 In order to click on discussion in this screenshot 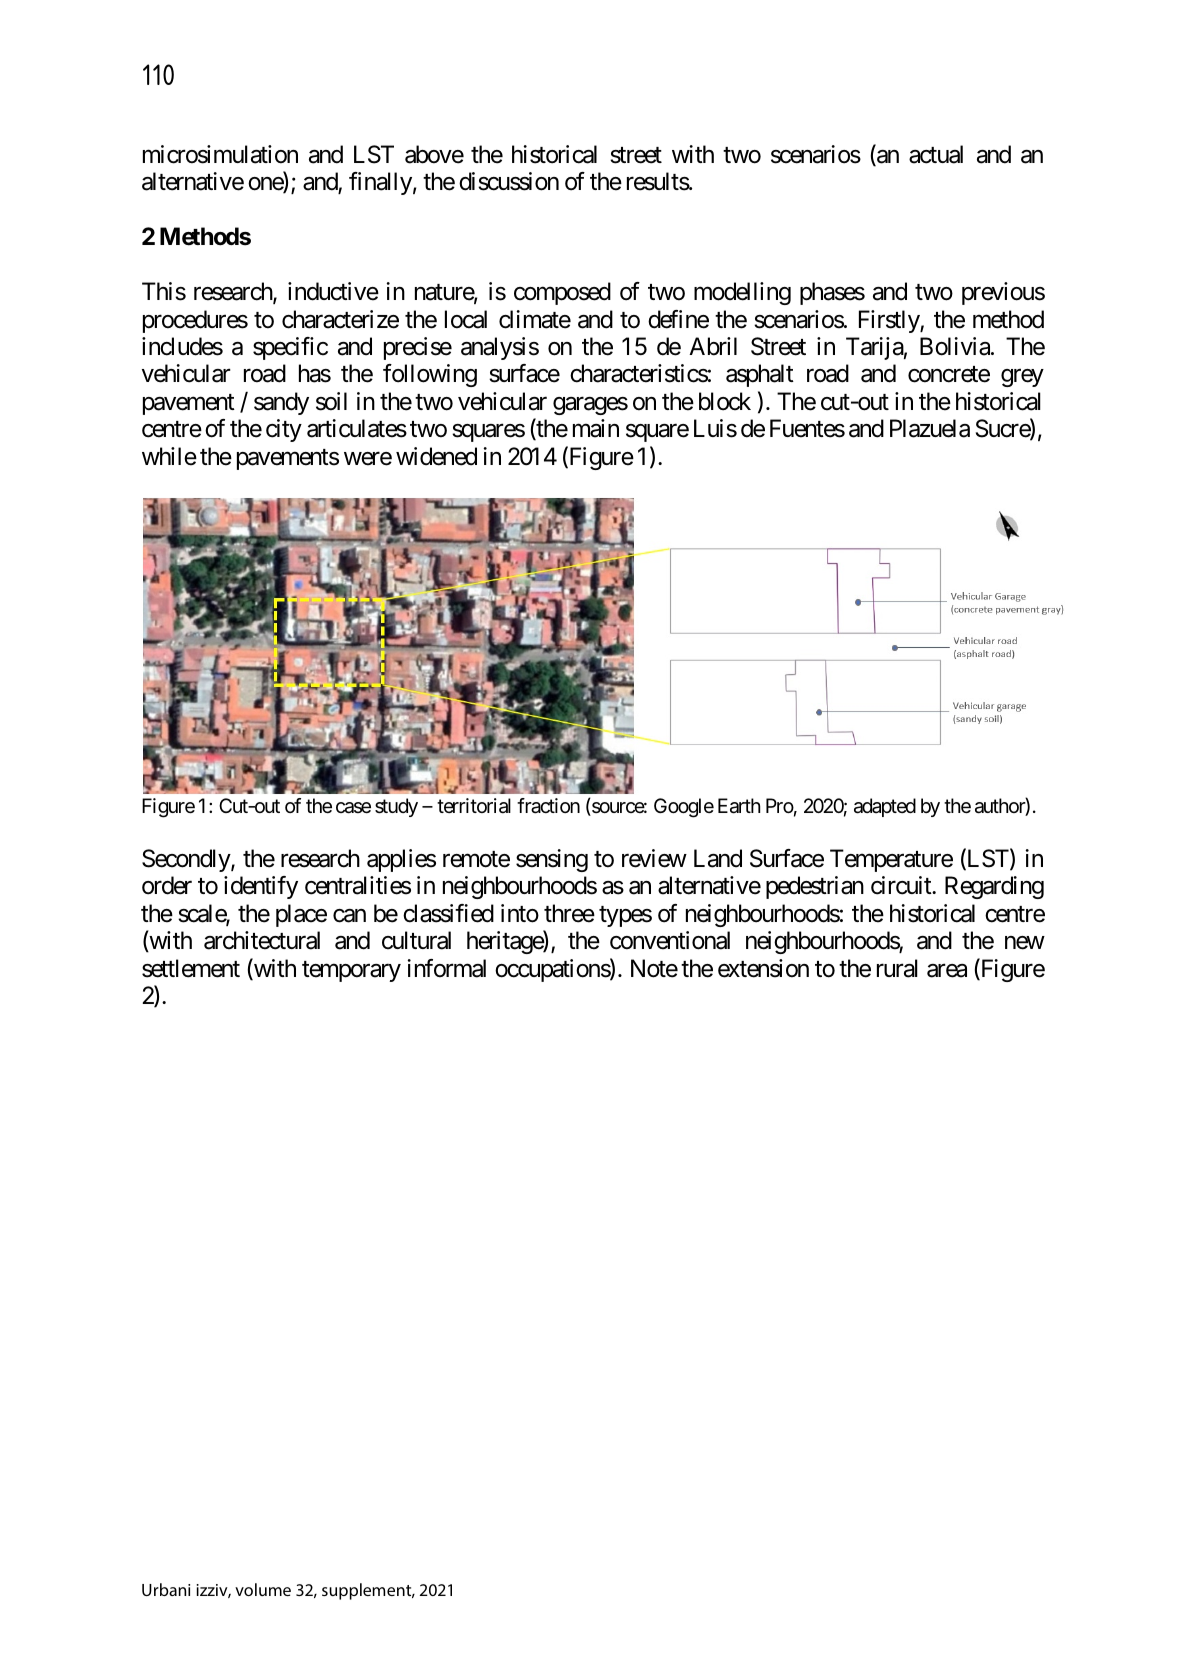, I will do `click(509, 181)`.
